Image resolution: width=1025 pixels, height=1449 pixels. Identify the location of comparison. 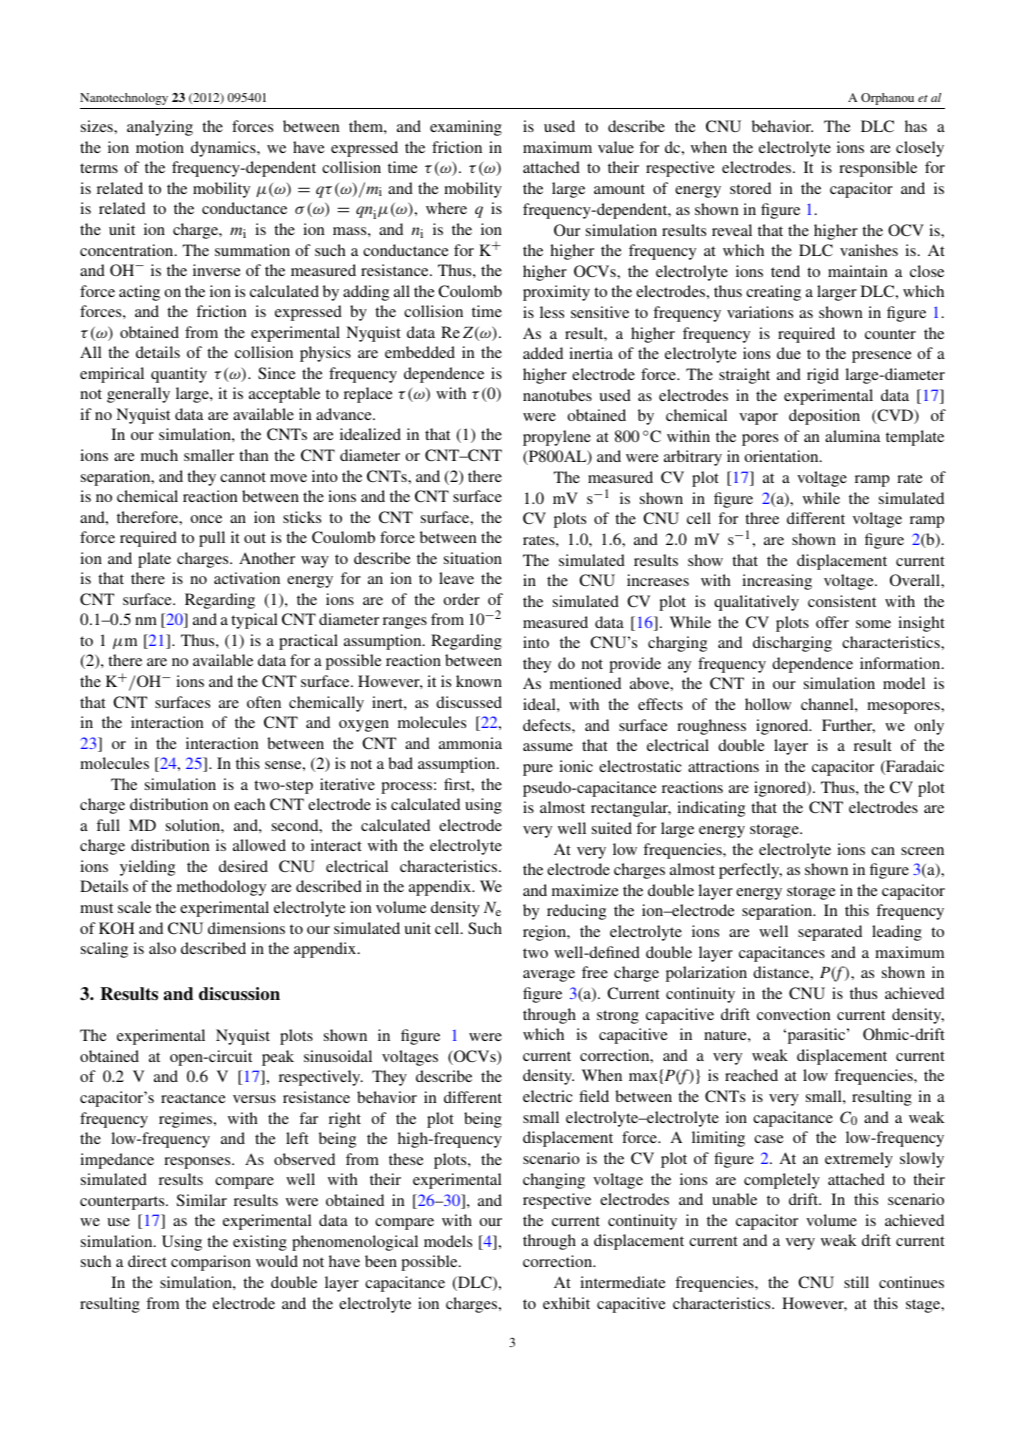
(211, 1263).
